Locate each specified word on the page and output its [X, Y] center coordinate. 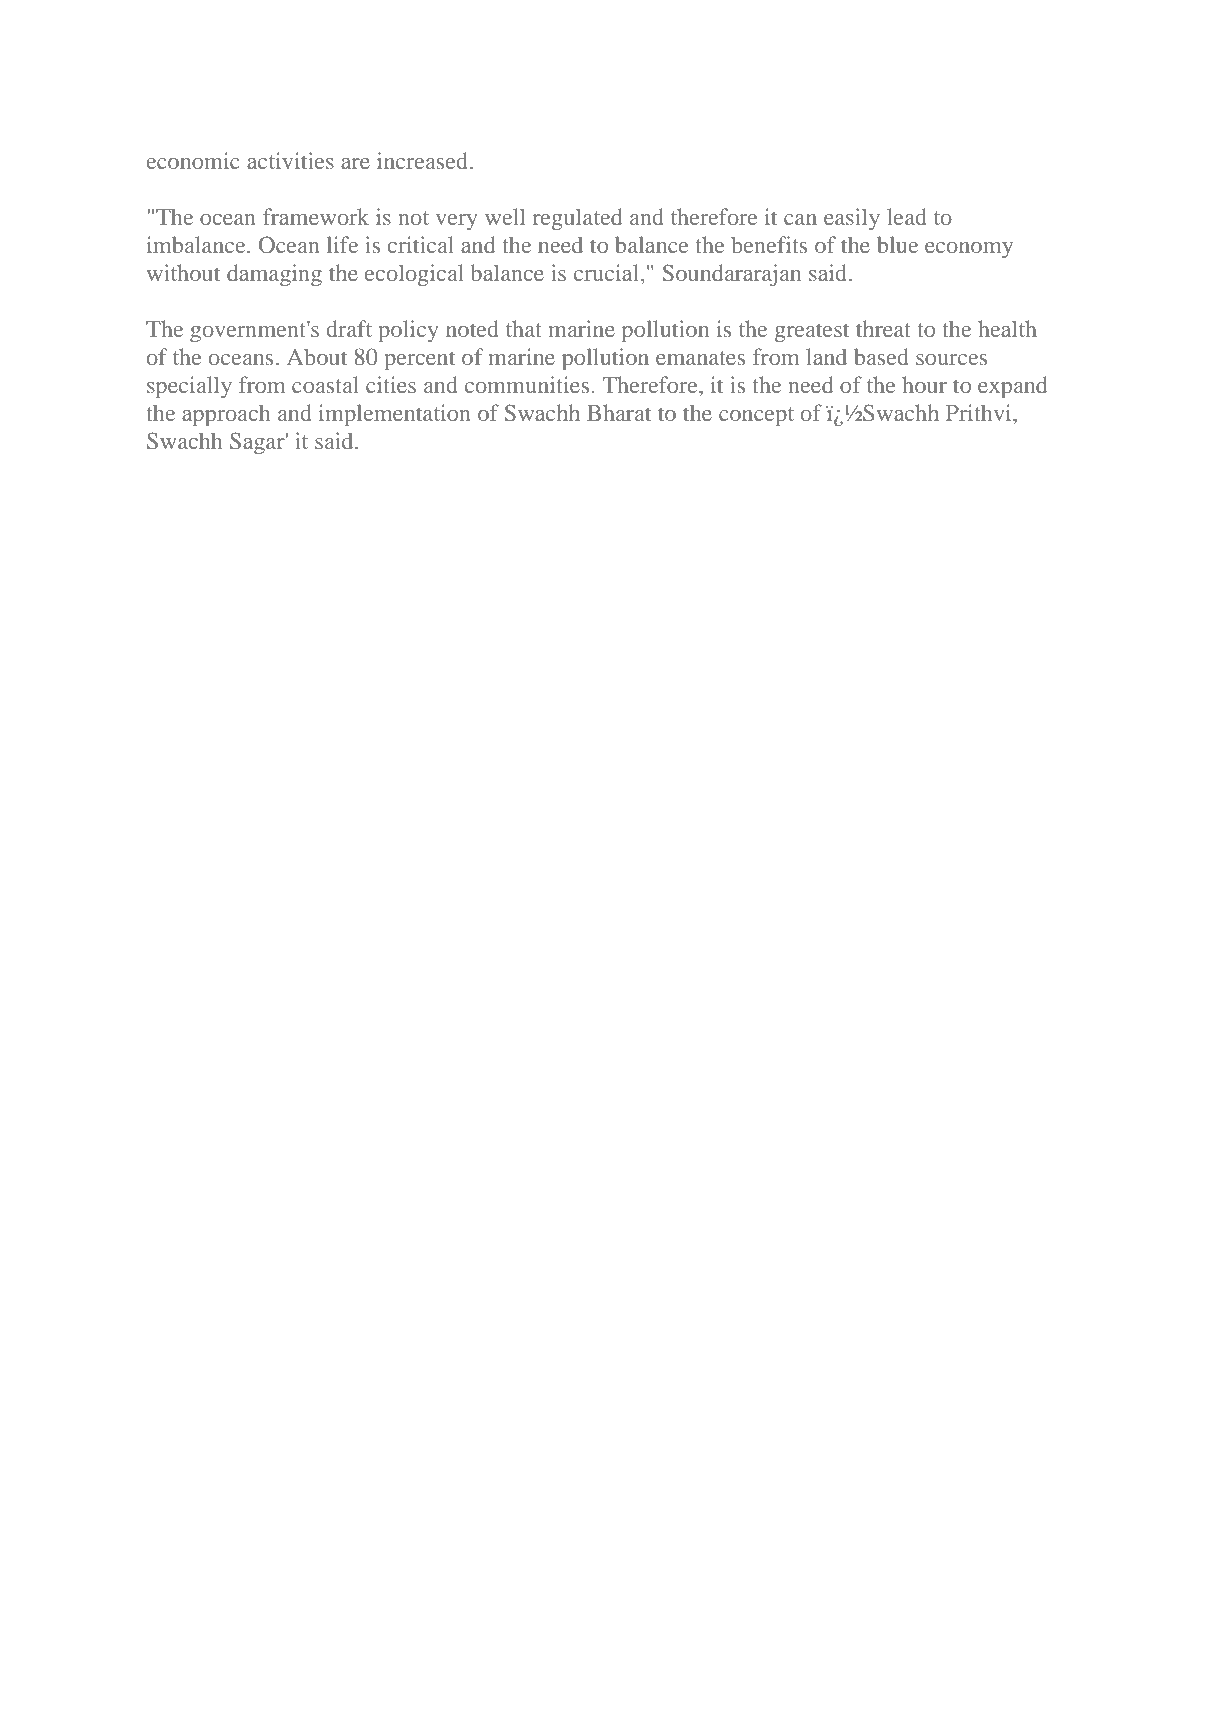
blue [897, 244]
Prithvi [980, 412]
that [524, 328]
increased [424, 160]
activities [290, 160]
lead [907, 216]
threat [883, 328]
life [342, 244]
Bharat [619, 412]
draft [349, 328]
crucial [608, 274]
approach [226, 415]
